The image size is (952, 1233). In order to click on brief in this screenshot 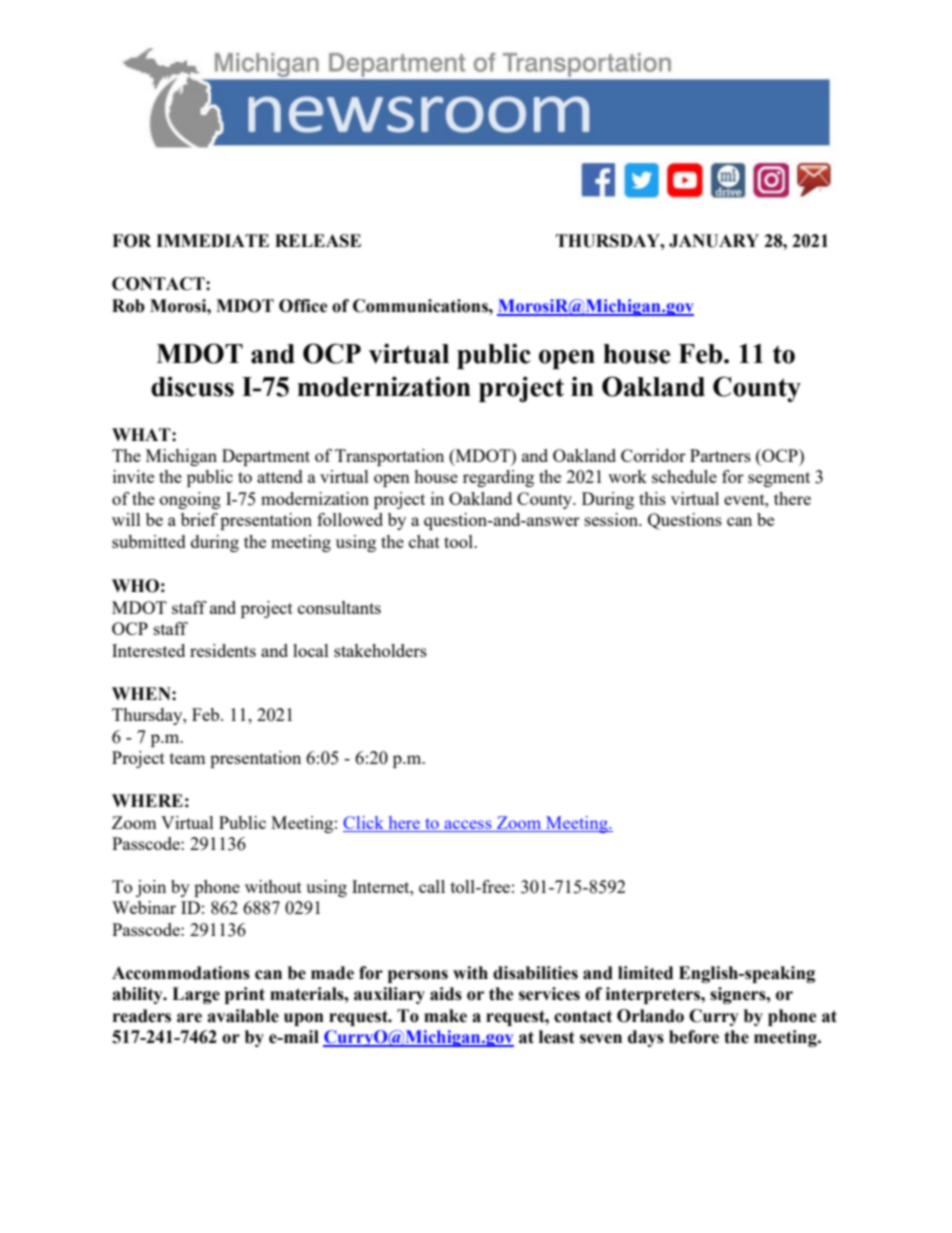, I will do `click(199, 519)`.
